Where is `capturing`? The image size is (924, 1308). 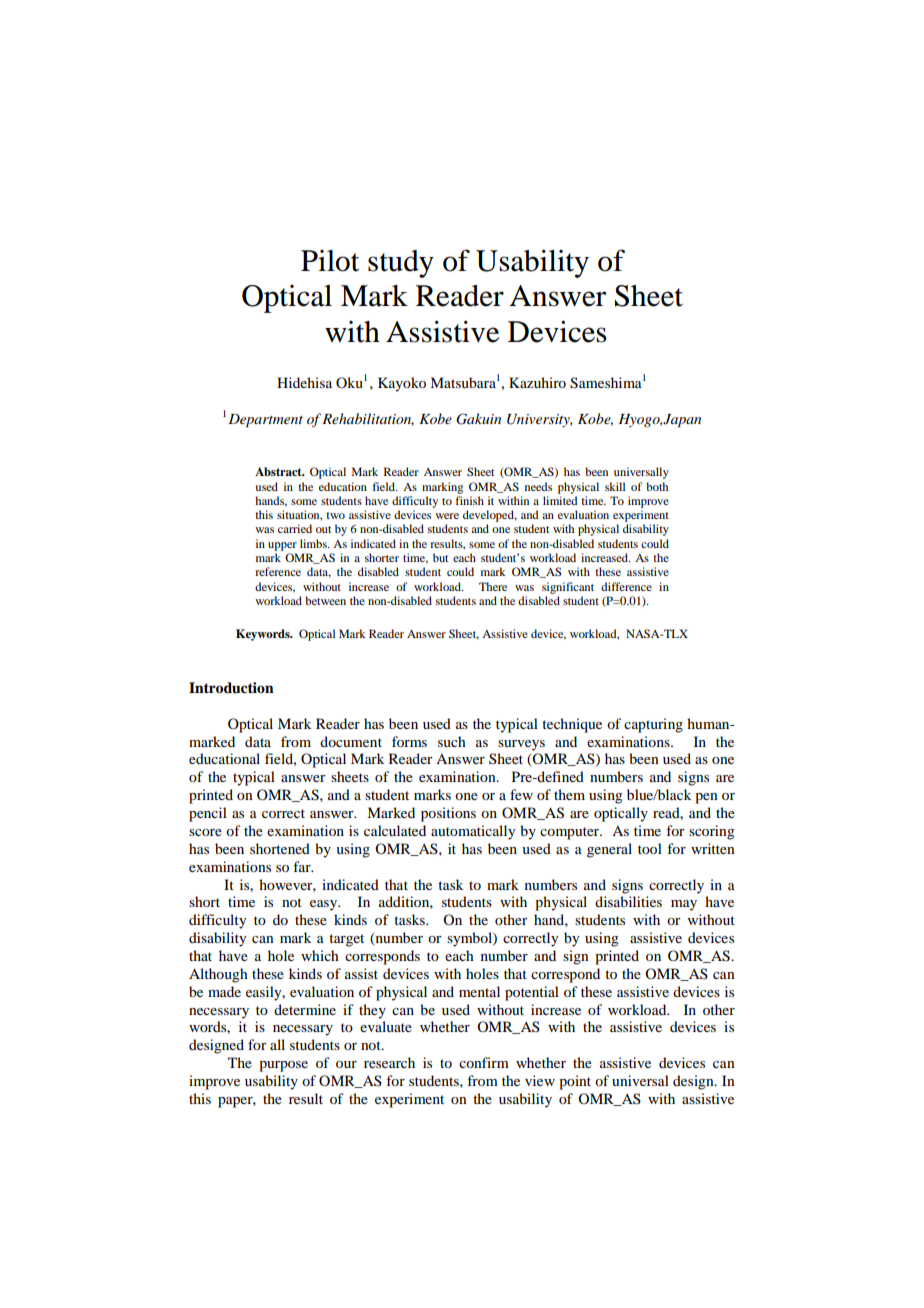
capturing is located at coordinates (653, 725).
